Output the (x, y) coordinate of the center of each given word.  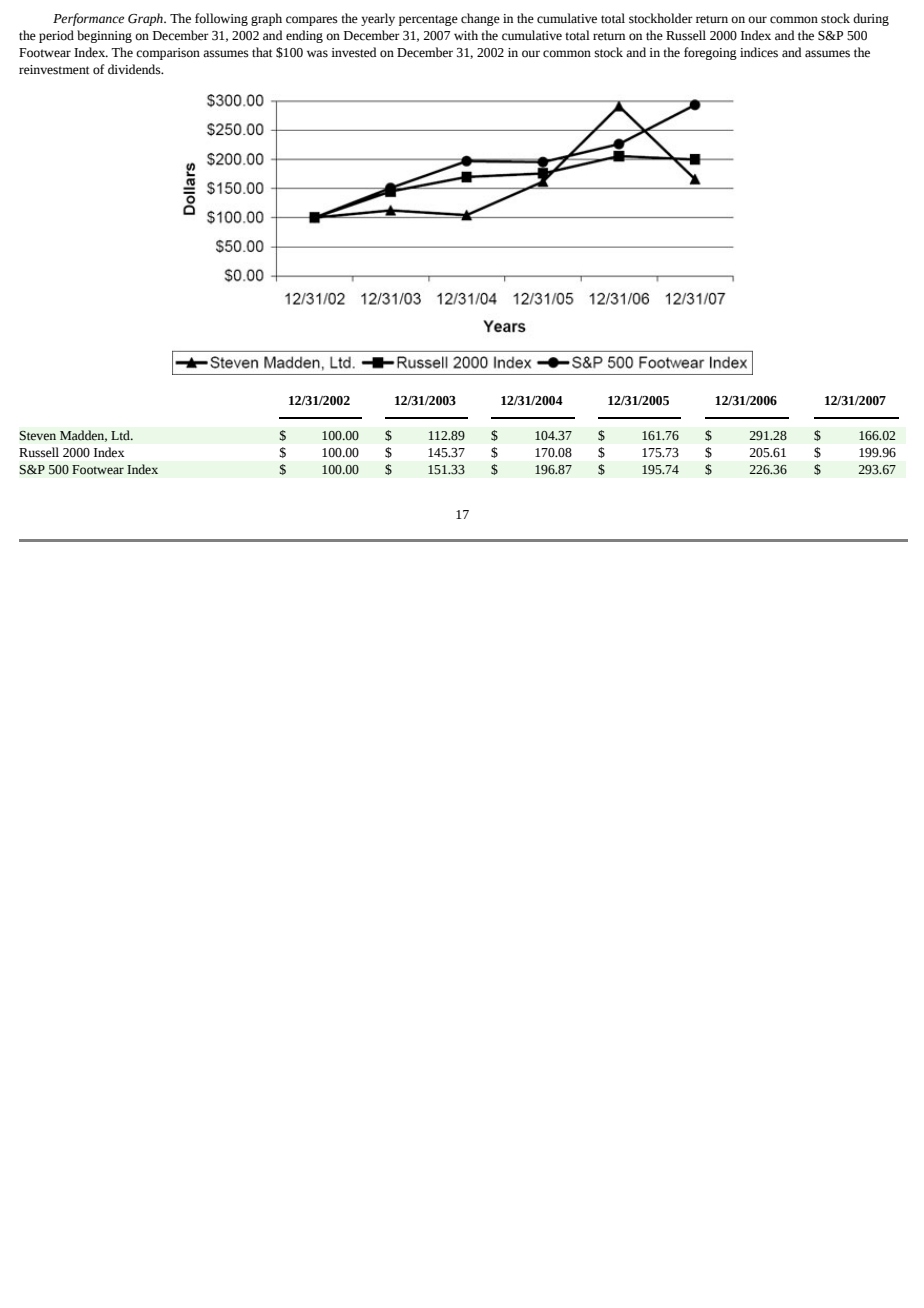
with (466, 35)
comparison (168, 54)
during (871, 19)
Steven (37, 435)
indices (759, 52)
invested (354, 52)
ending (304, 36)
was (317, 54)
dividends (135, 69)
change (480, 19)
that (262, 52)
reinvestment (54, 70)
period (56, 36)
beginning (104, 36)
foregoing (710, 53)
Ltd (121, 435)
